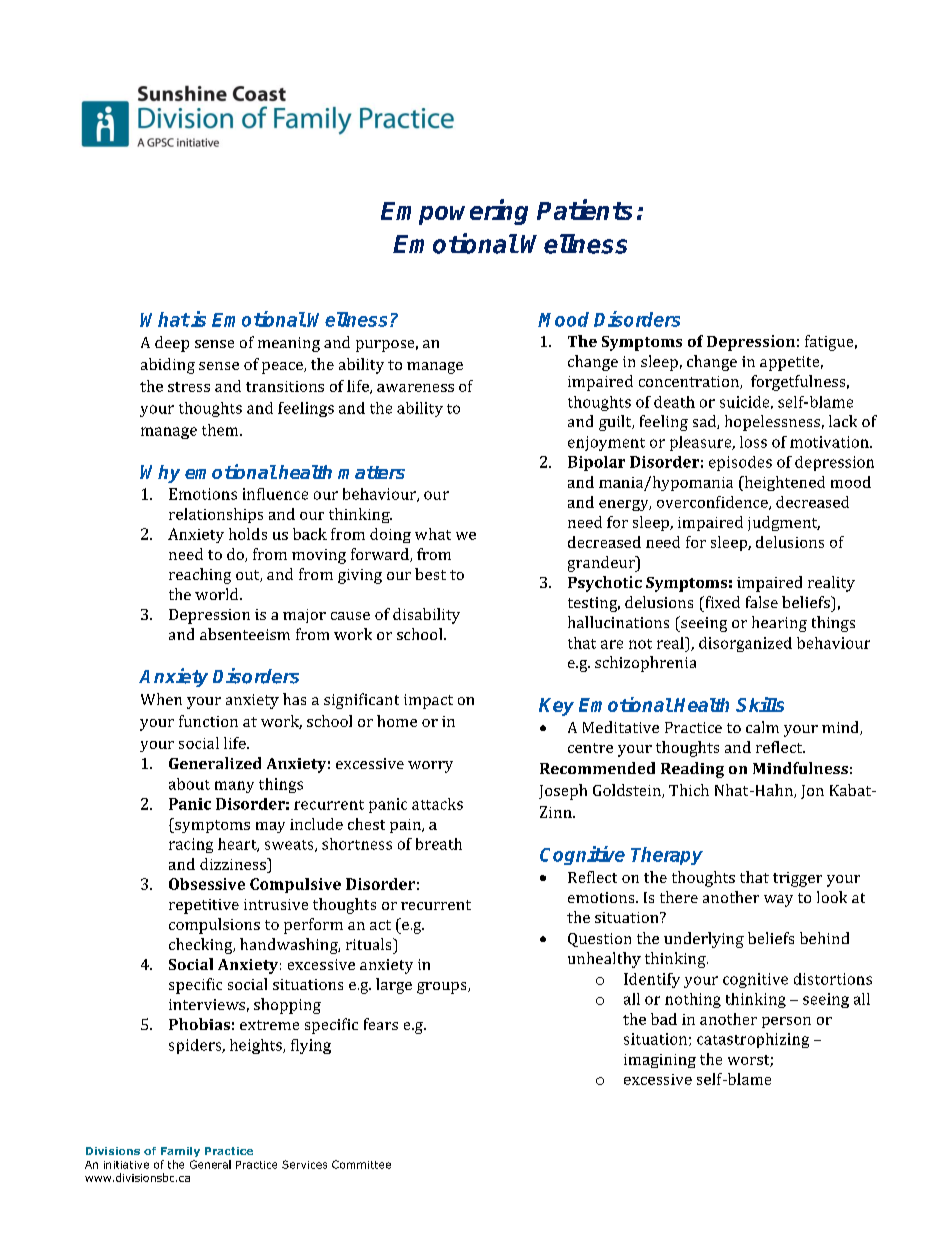 The width and height of the image is (952, 1233). Describe the element at coordinates (443, 988) in the image. I see `groups` at that location.
